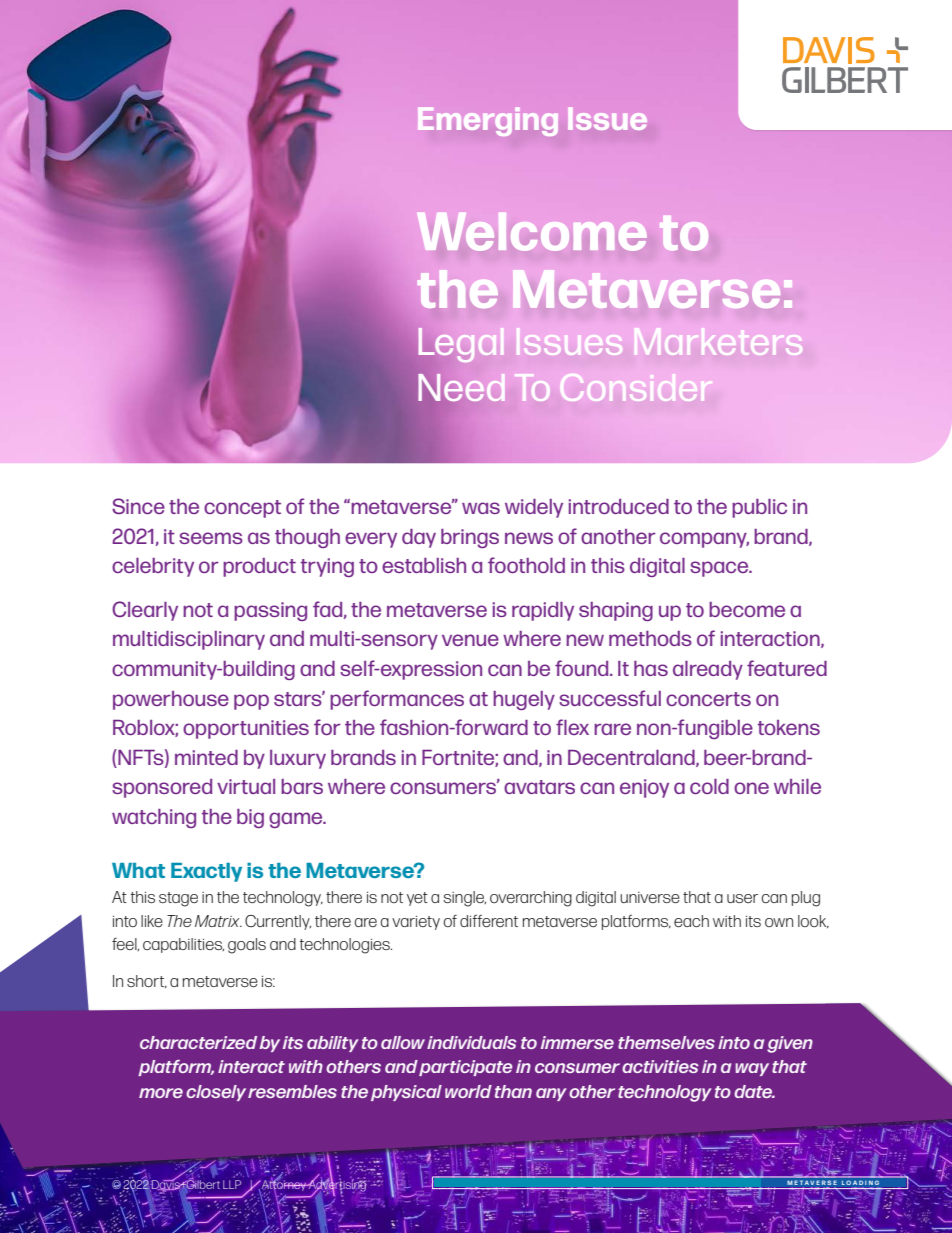 This image has width=952, height=1233. I want to click on Emerging, so click(488, 121).
